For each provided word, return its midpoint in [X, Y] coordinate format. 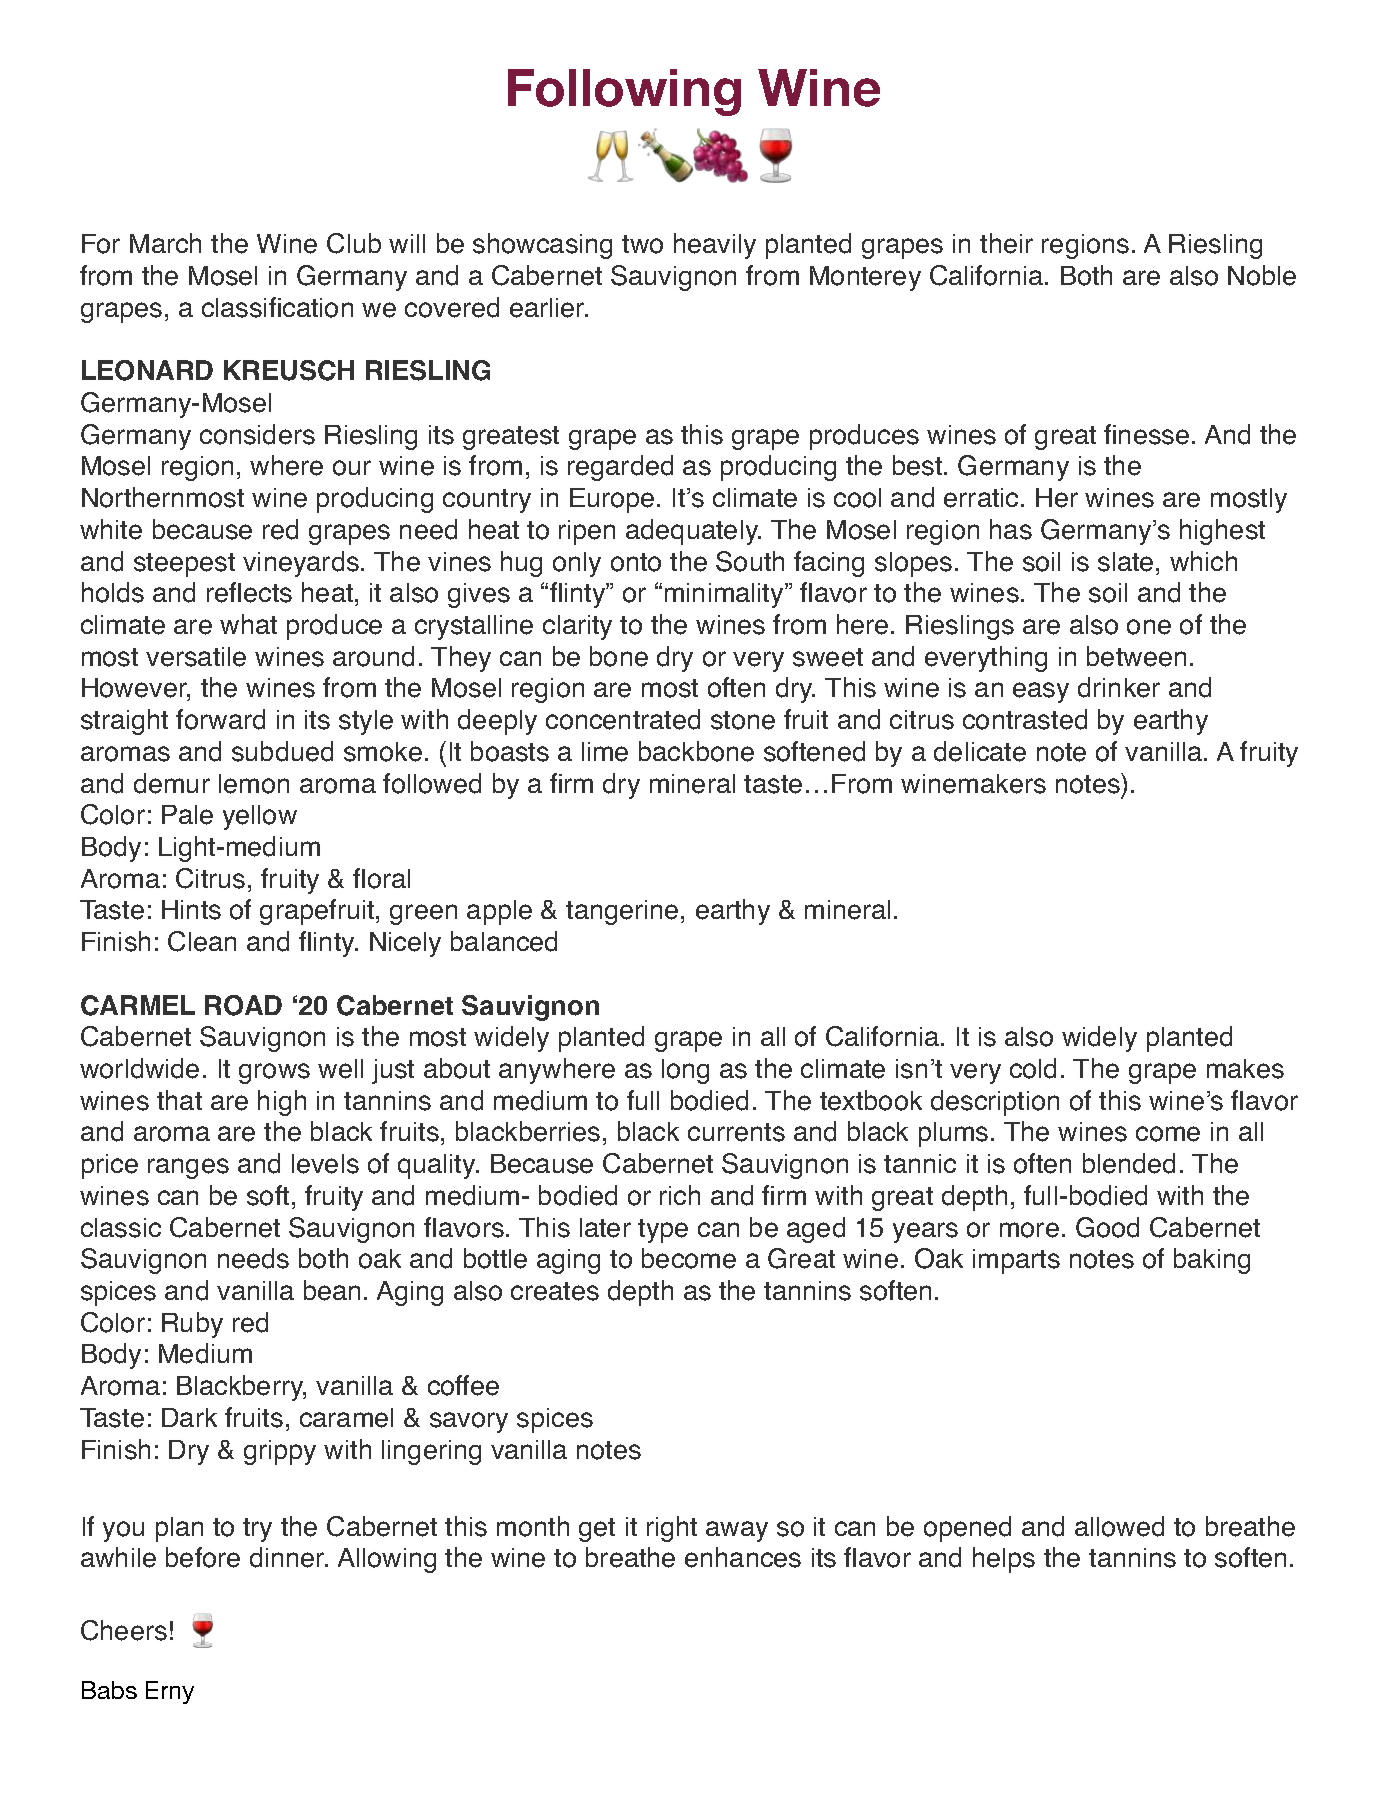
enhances [743, 1557]
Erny [170, 1692]
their [1006, 243]
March [165, 243]
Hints [191, 910]
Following [624, 92]
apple [499, 912]
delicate [980, 751]
